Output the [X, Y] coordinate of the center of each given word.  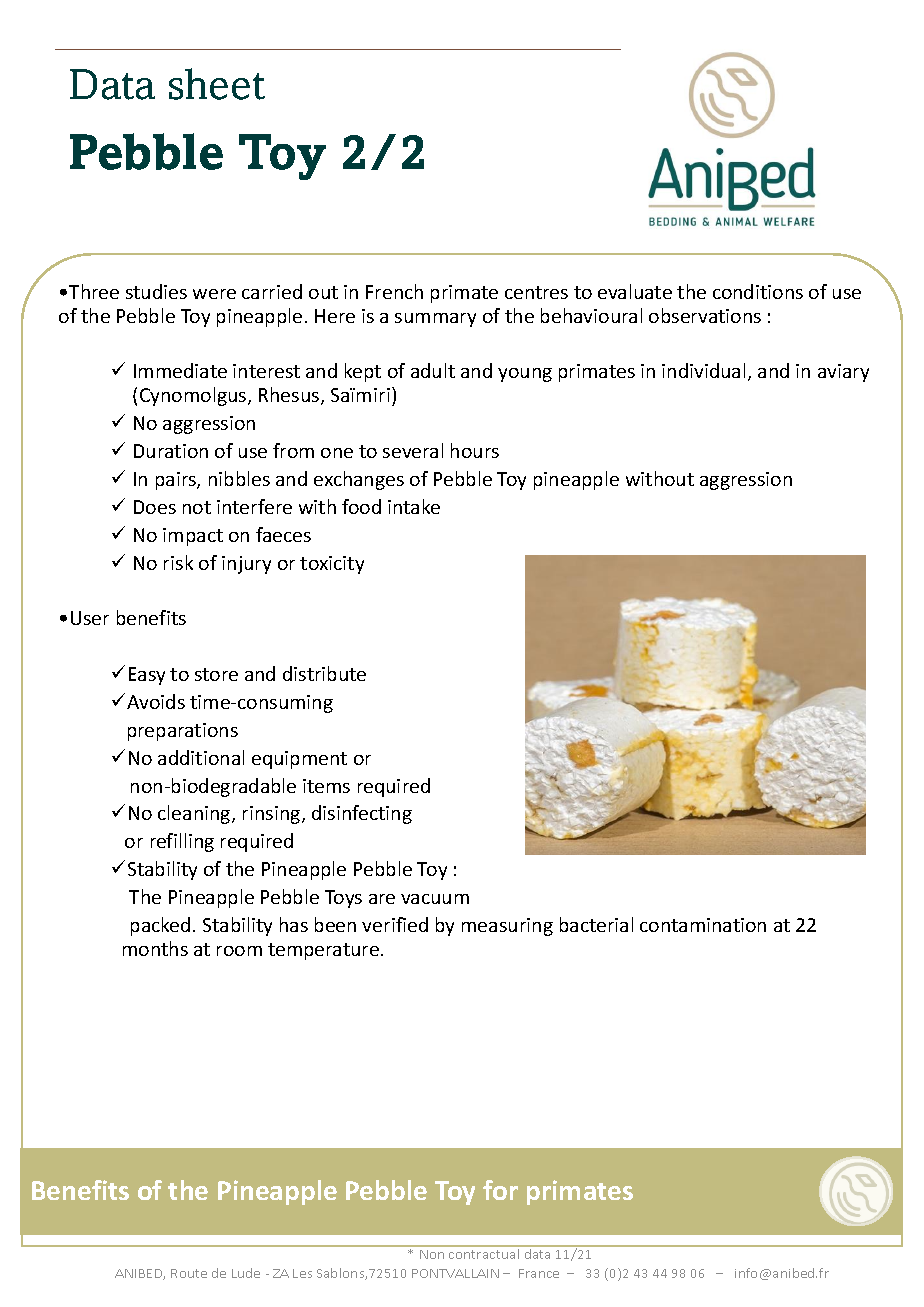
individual [703, 370]
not [197, 507]
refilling [182, 842]
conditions [758, 291]
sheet [217, 84]
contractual [484, 1252]
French [394, 291]
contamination [703, 925]
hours [475, 450]
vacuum [435, 899]
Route [189, 1273]
